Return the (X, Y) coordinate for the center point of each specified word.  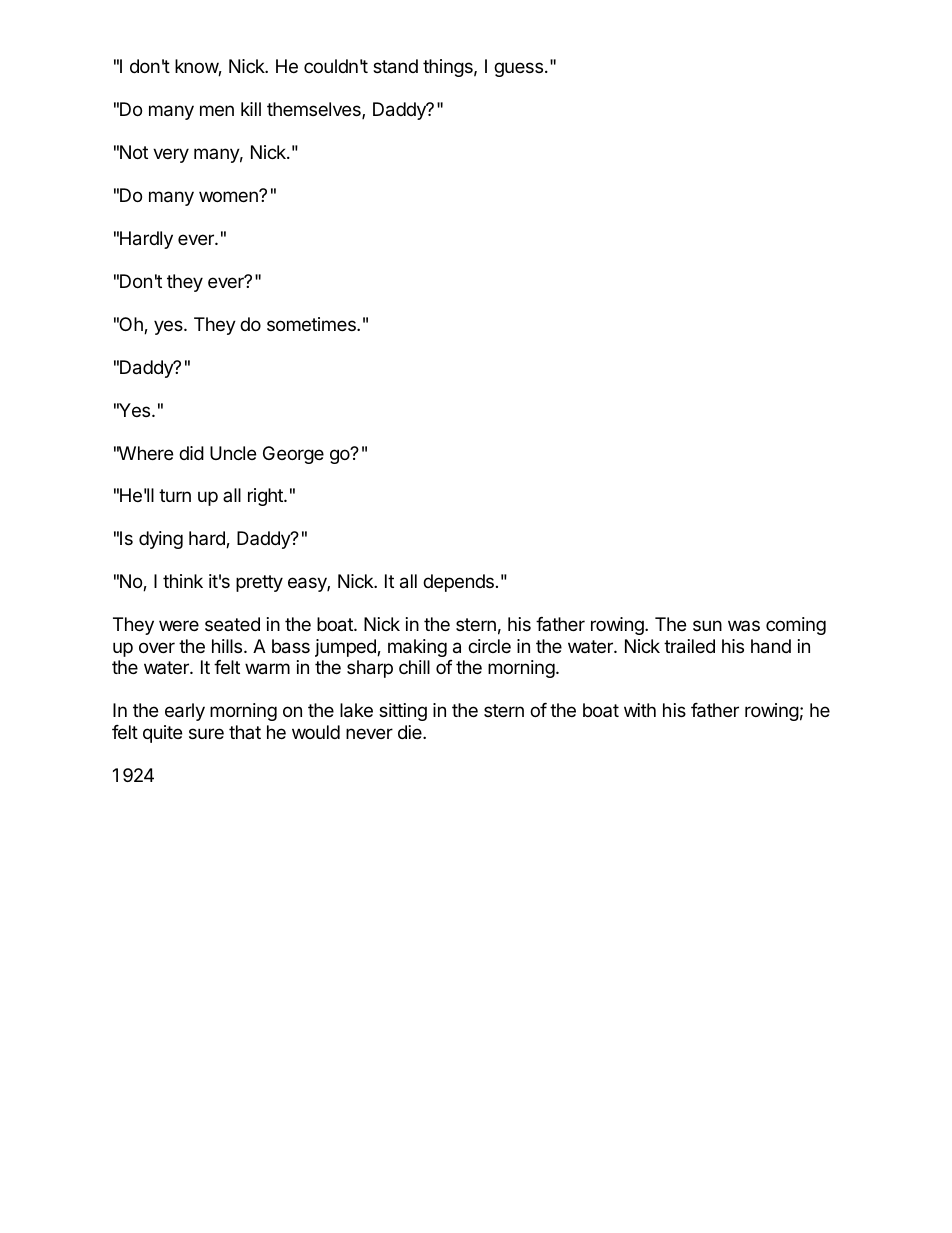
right (266, 497)
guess (518, 69)
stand (395, 66)
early (185, 712)
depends (458, 583)
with (640, 710)
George (293, 455)
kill (251, 109)
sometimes (312, 324)
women (229, 196)
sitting (403, 712)
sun (707, 625)
